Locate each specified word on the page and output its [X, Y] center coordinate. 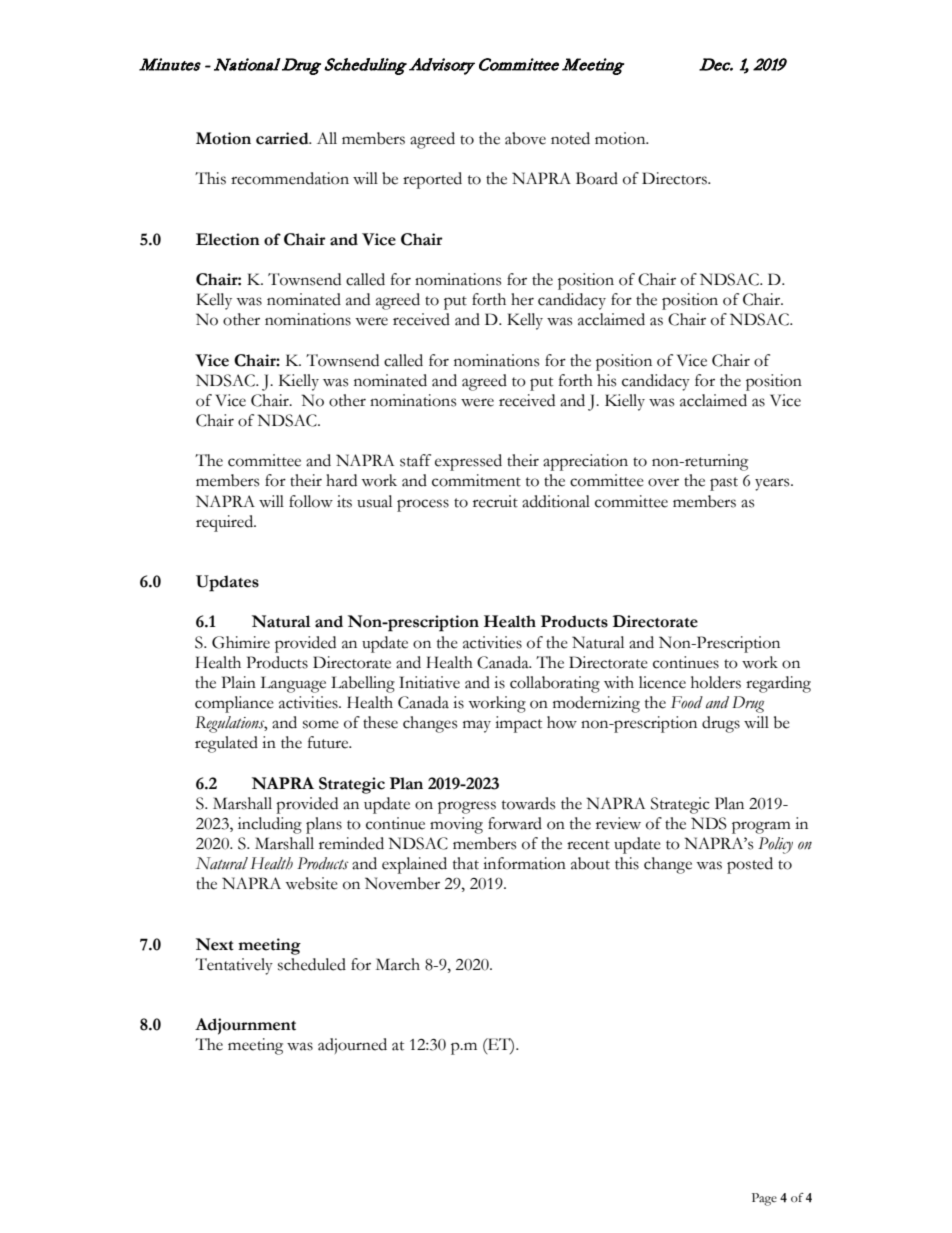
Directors [675, 178]
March [398, 964]
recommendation [290, 178]
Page [764, 1199]
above [525, 138]
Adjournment [245, 1026]
